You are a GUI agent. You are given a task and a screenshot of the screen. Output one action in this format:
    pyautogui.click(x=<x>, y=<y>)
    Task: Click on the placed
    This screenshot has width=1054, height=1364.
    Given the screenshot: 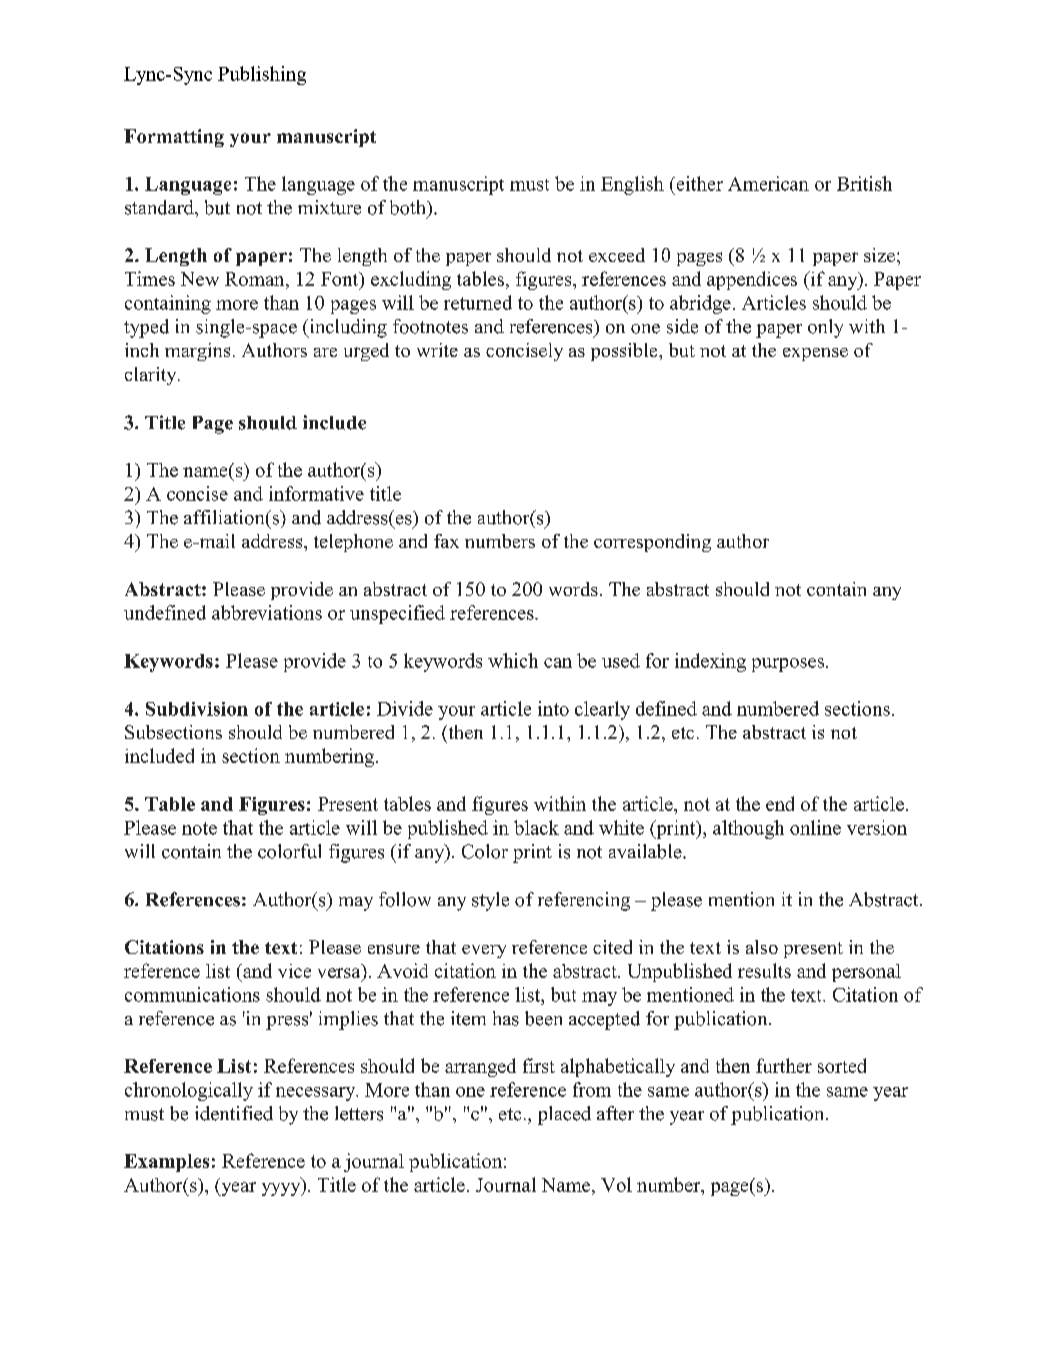 What is the action you would take?
    pyautogui.click(x=564, y=1115)
